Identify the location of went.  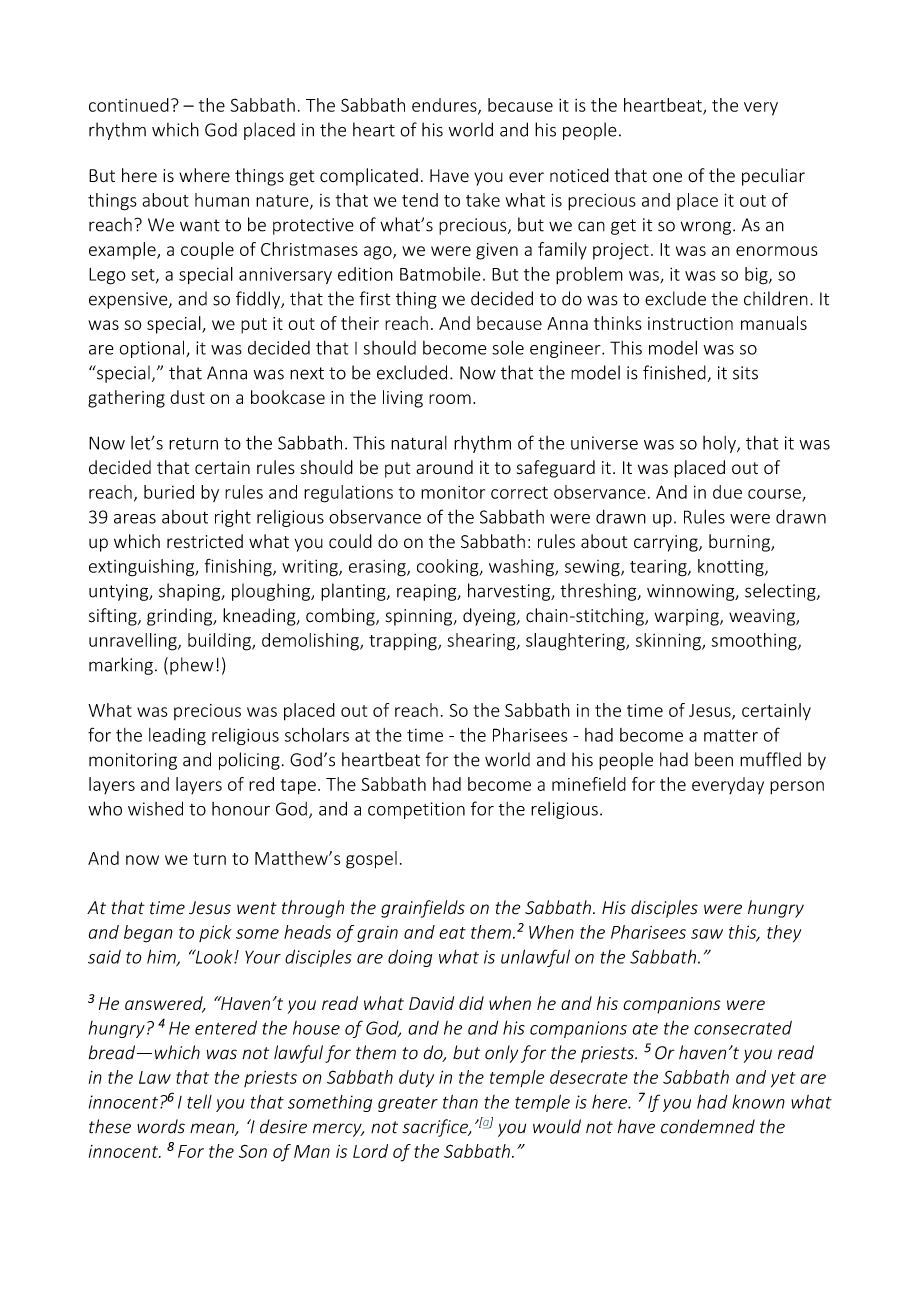
(257, 908).
